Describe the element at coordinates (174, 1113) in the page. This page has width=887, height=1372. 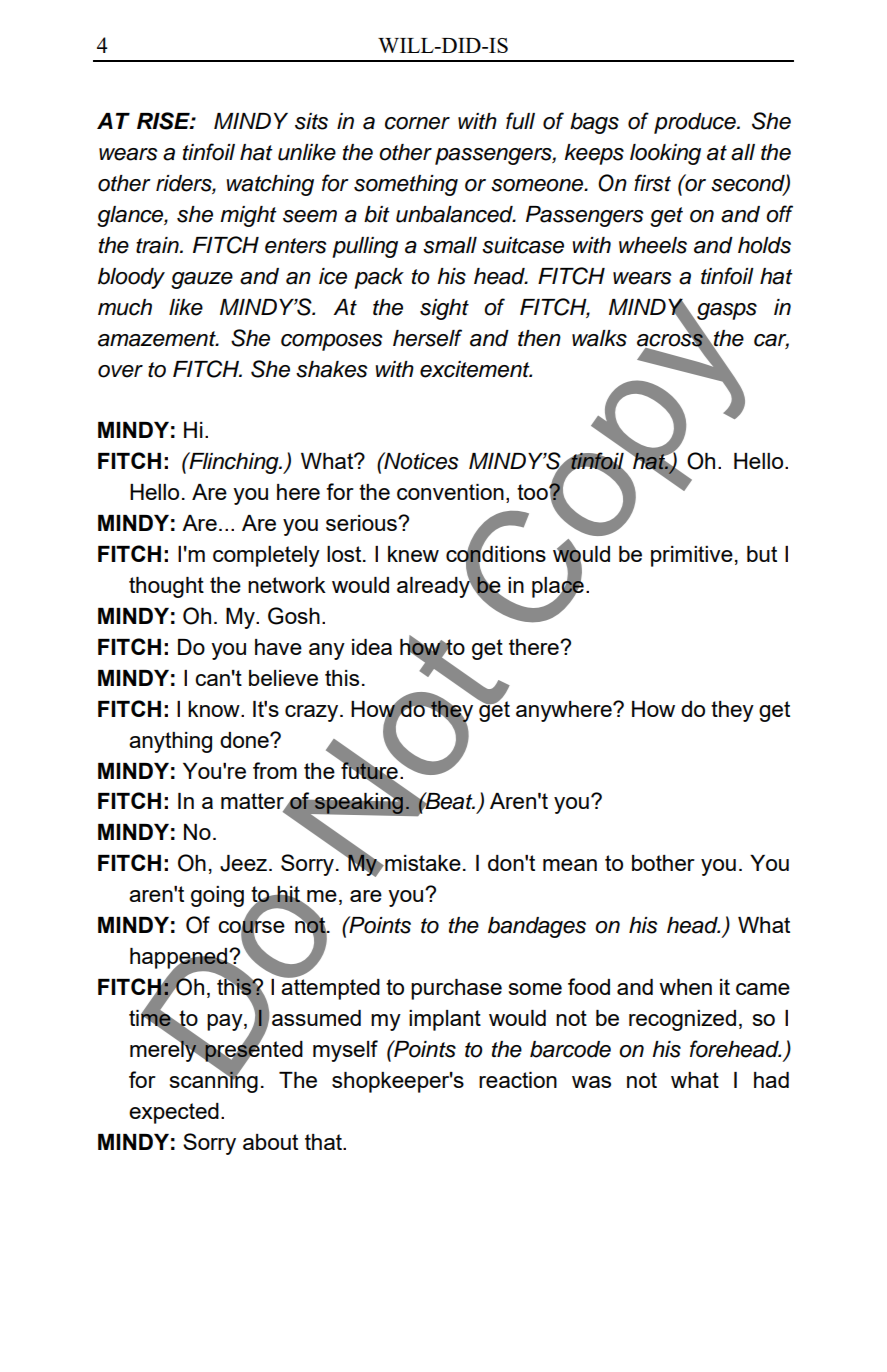
I see `expected` at that location.
